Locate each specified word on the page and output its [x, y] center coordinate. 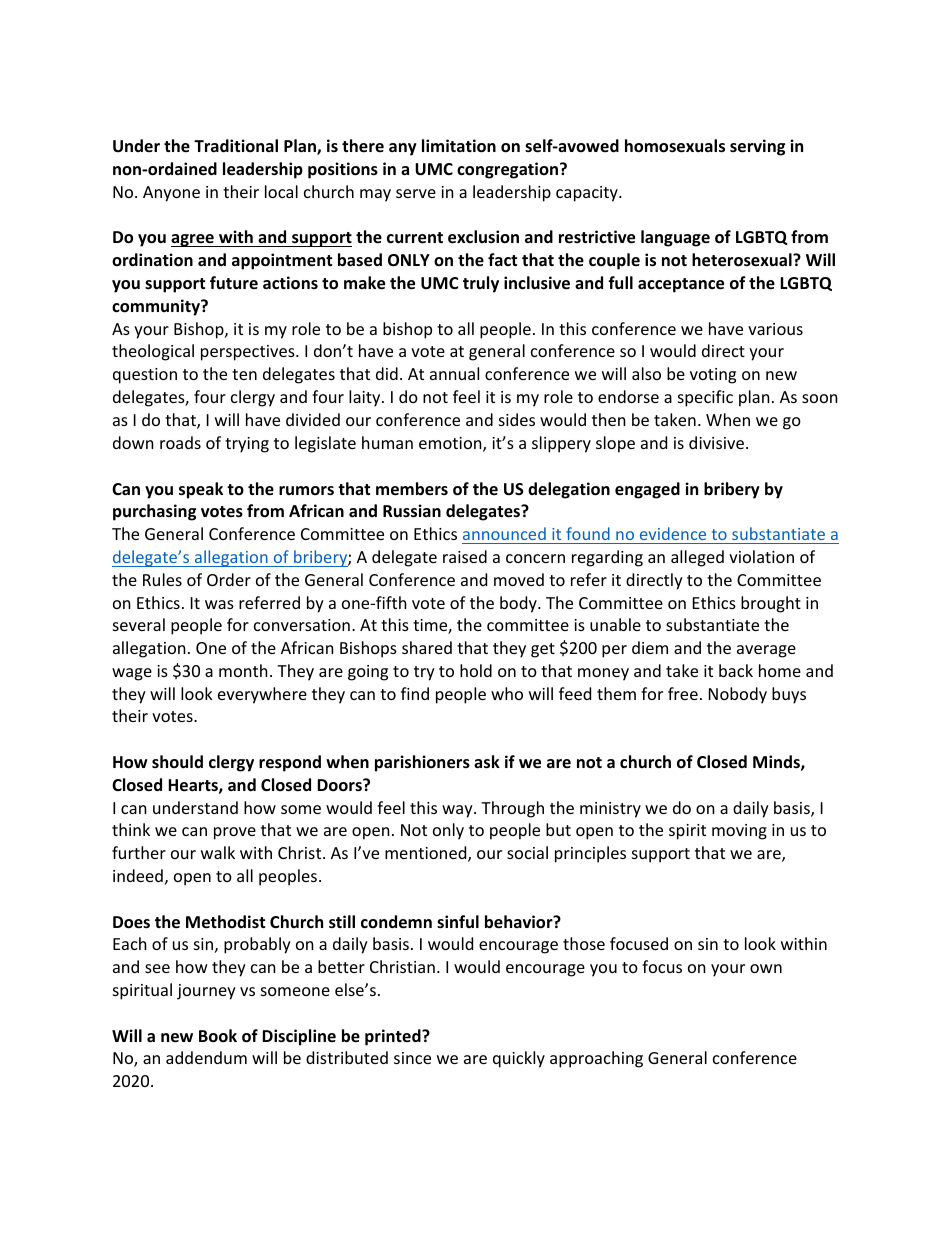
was [219, 604]
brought [771, 604]
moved [519, 579]
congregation [507, 170]
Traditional [236, 146]
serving [757, 147]
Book [218, 1036]
